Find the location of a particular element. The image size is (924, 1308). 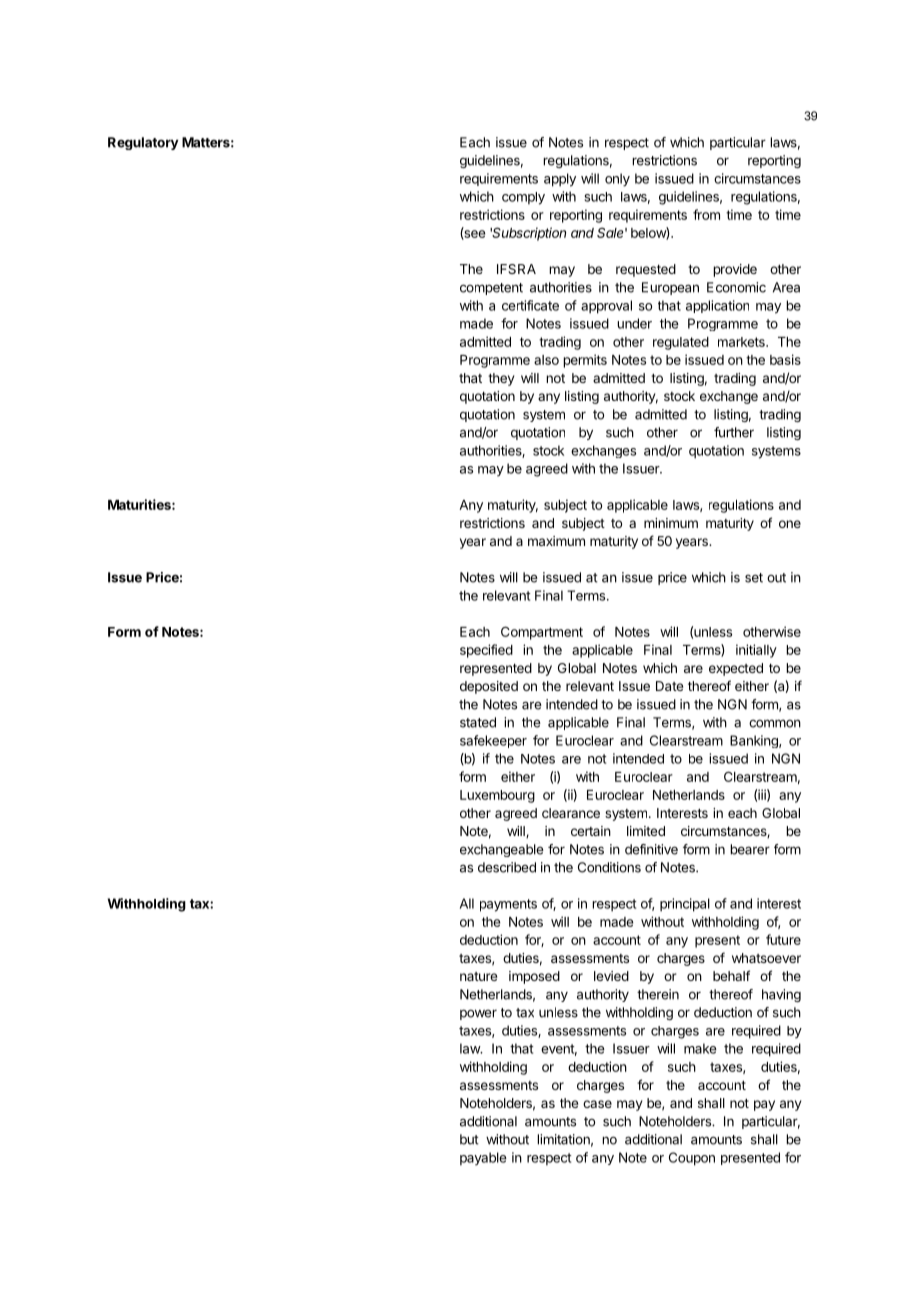

Regulatory is located at coordinates (143, 143).
